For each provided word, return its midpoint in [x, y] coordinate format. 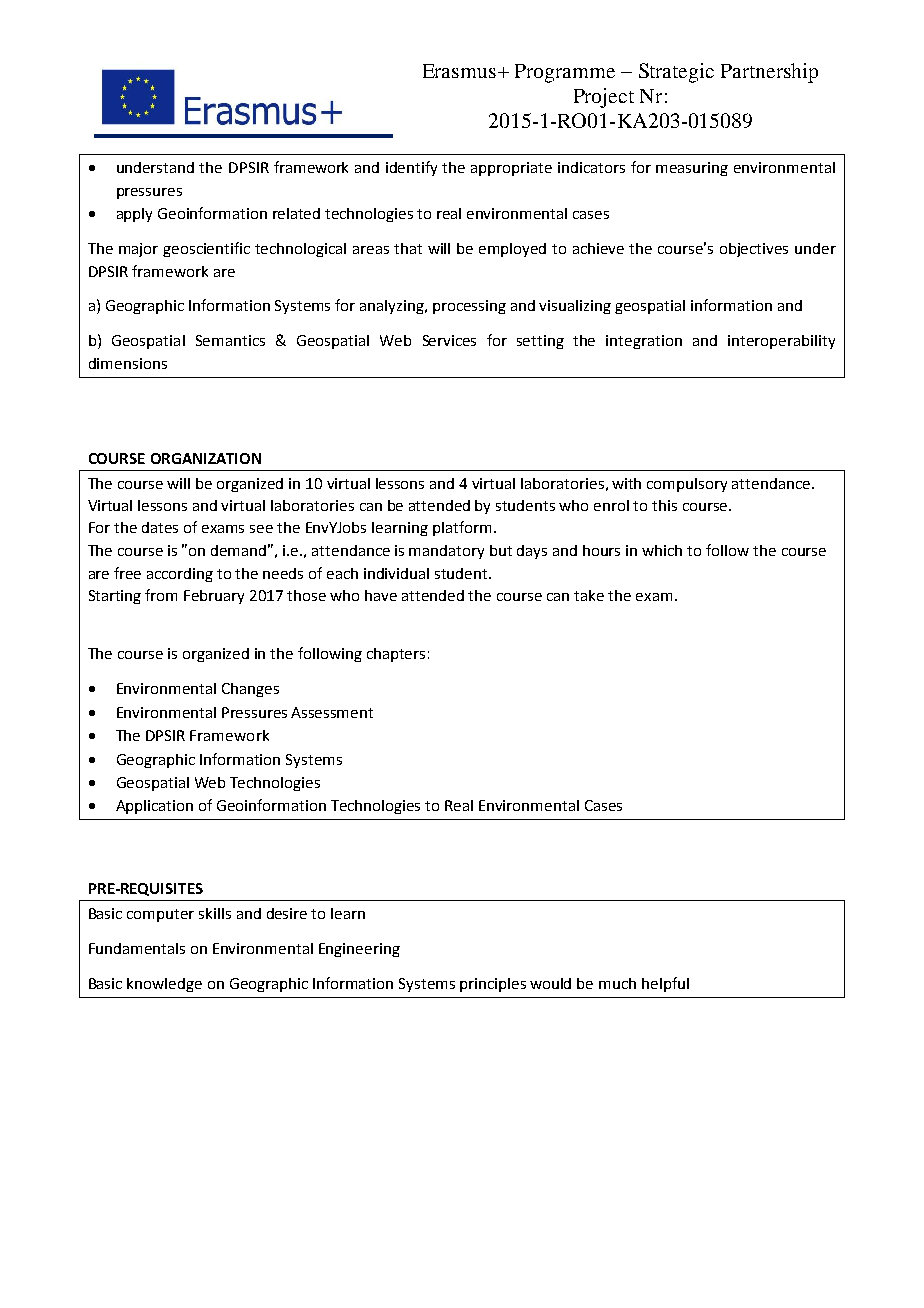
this [664, 505]
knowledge [164, 985]
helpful [665, 984]
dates [160, 527]
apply [134, 215]
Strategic [676, 73]
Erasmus [459, 71]
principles [493, 985]
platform [462, 528]
